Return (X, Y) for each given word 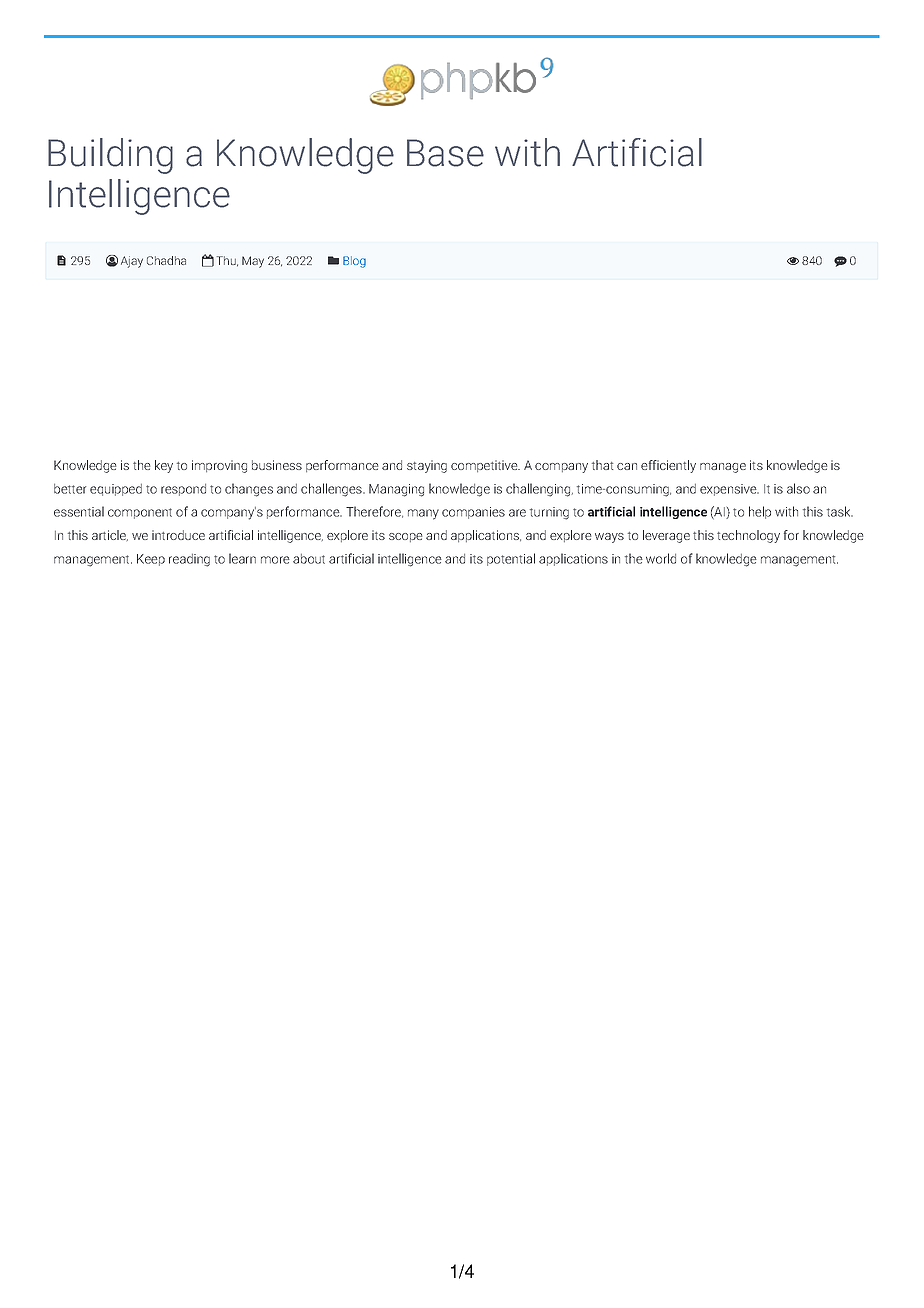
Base (445, 153)
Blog (354, 262)
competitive (485, 466)
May (253, 262)
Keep (151, 560)
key (164, 466)
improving (219, 466)
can (627, 466)
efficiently (668, 466)
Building (110, 156)
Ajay (132, 262)
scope (405, 537)
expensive (729, 490)
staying (427, 466)
